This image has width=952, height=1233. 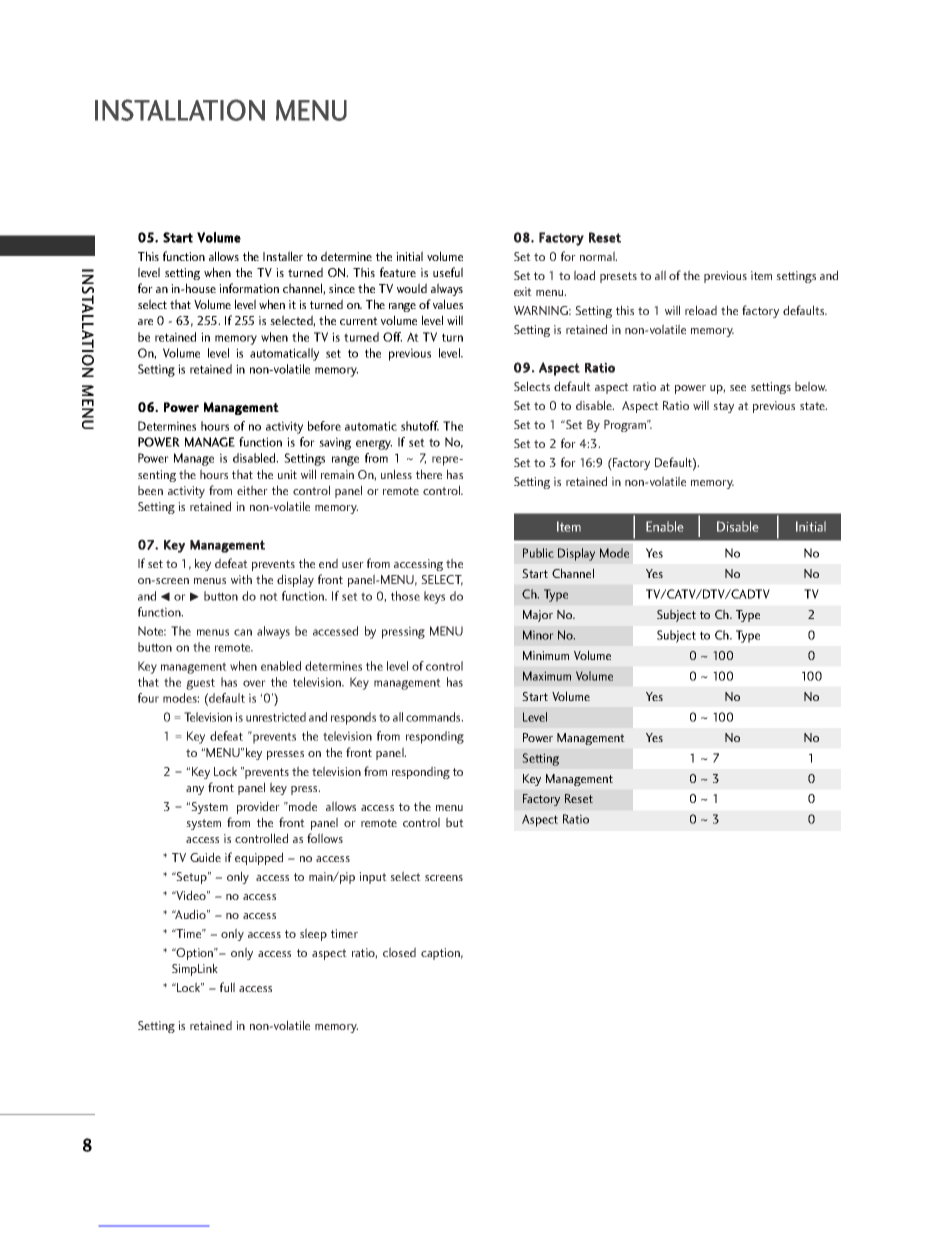 What do you see at coordinates (399, 952) in the image?
I see `closed` at bounding box center [399, 952].
